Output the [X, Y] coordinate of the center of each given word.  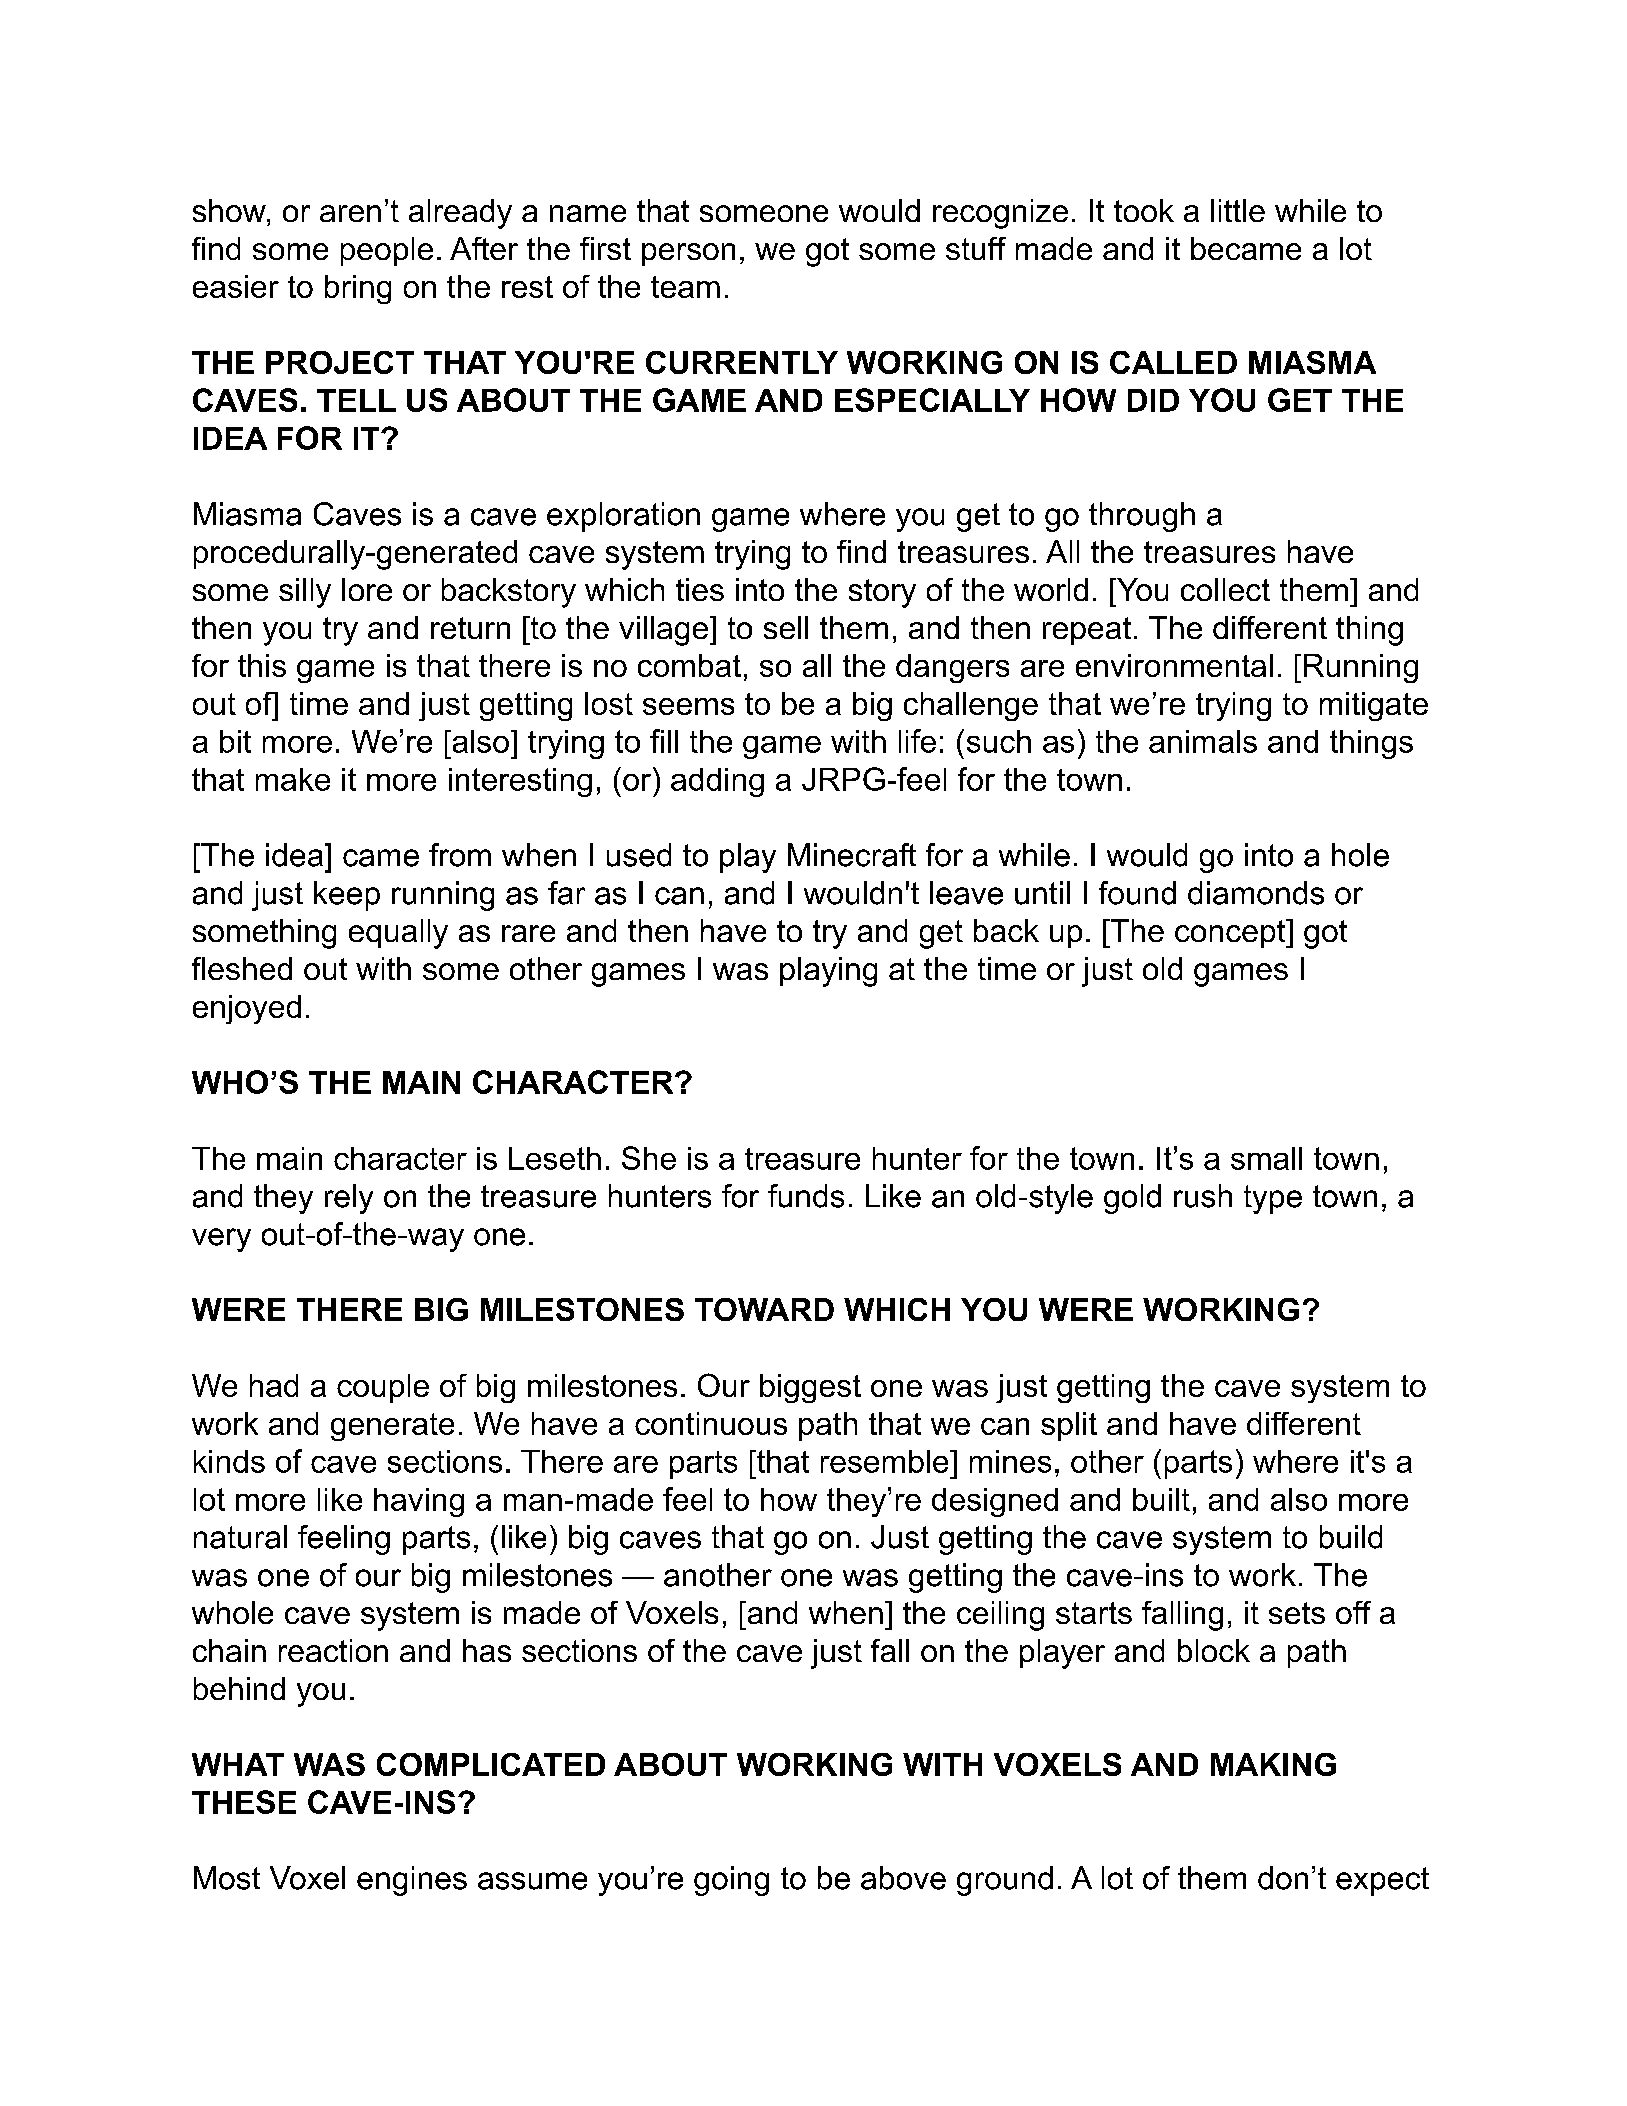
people [387, 251]
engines [412, 1881]
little [1238, 210]
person [688, 254]
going [731, 1881]
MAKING [1273, 1764]
